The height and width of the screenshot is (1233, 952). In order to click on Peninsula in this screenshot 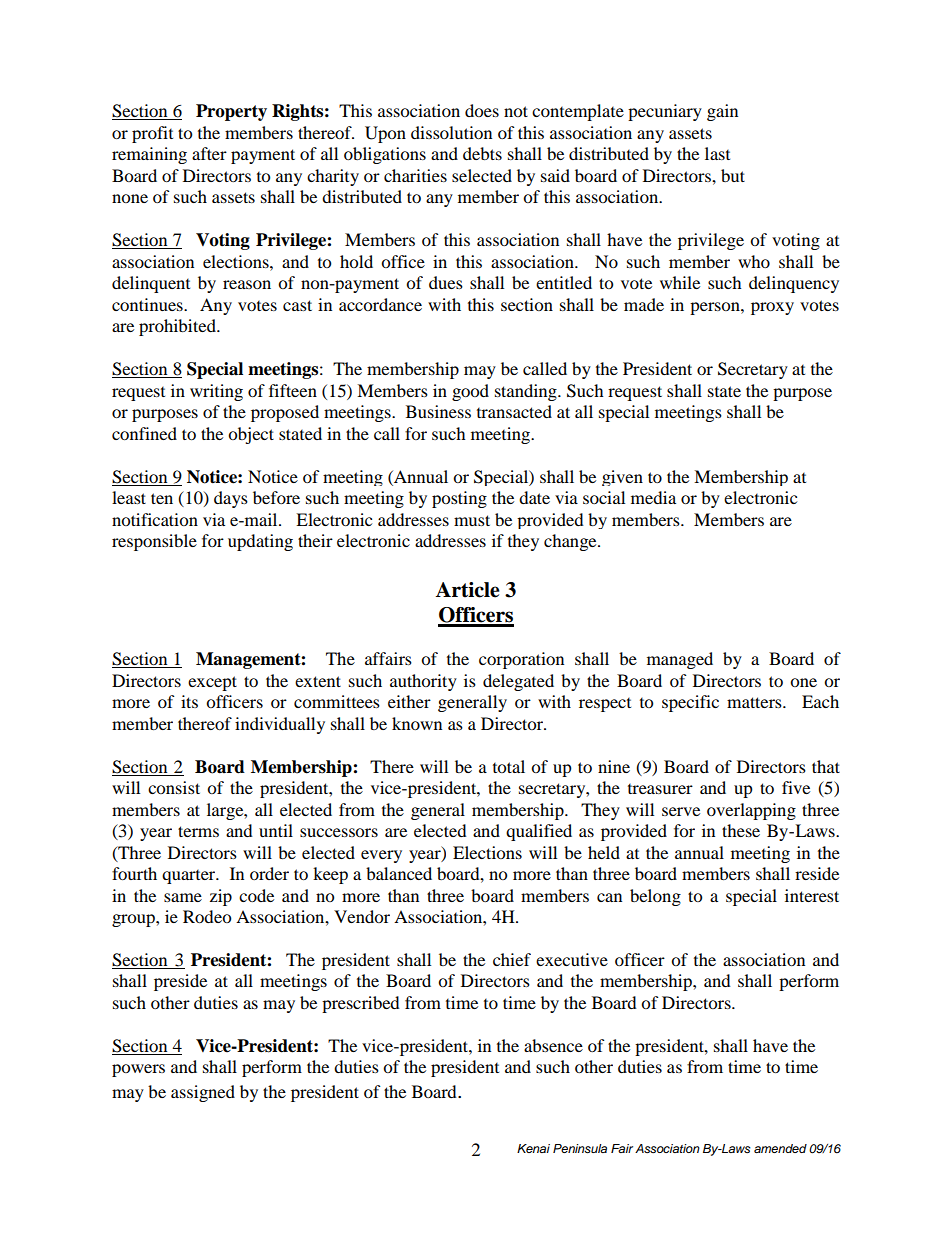, I will do `click(580, 1149)`.
